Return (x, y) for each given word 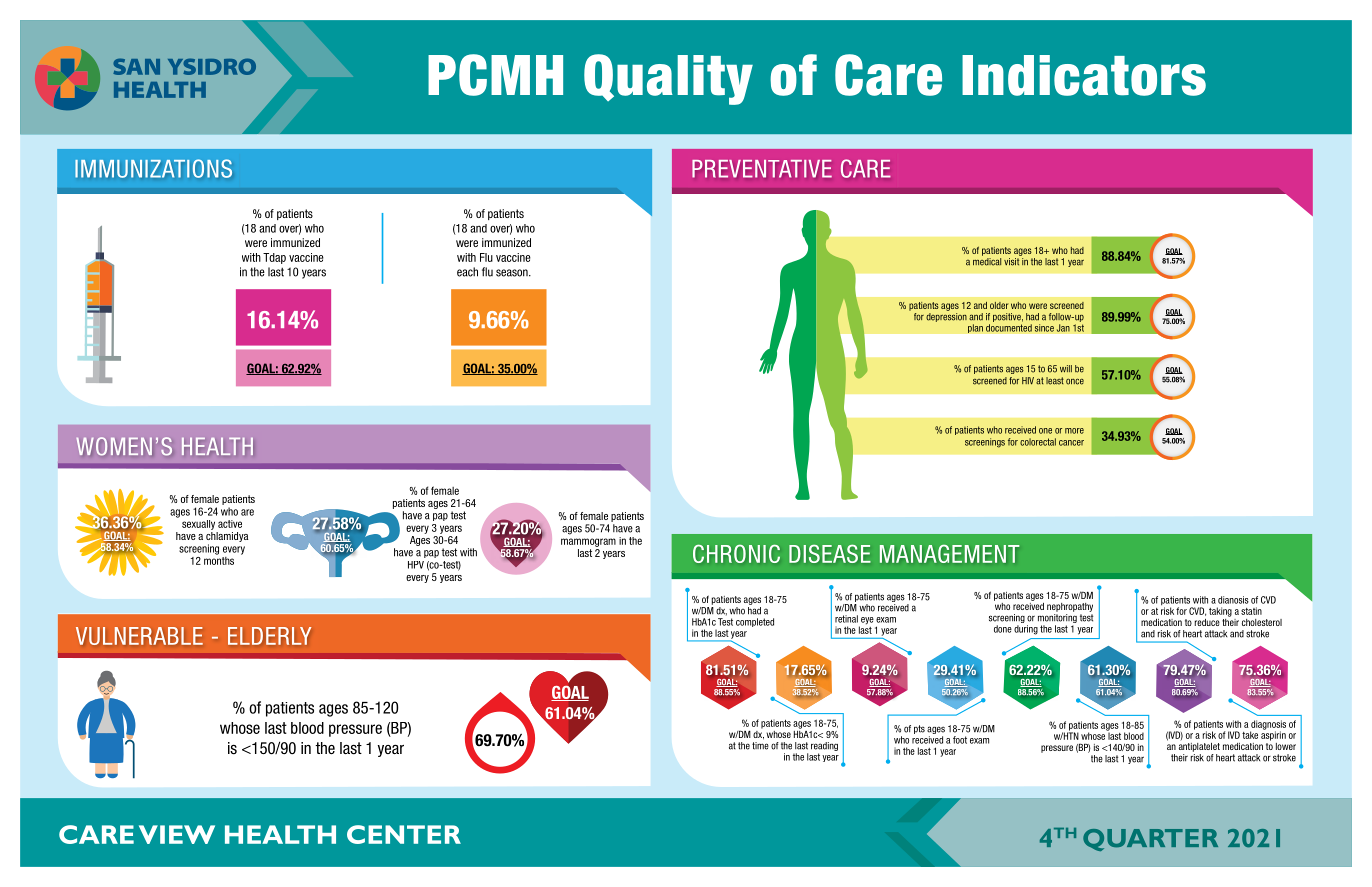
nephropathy (1070, 607)
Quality (668, 79)
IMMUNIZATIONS (153, 168)
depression (946, 317)
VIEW (177, 834)
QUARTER (1150, 840)
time (760, 746)
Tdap (274, 258)
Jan (1063, 328)
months (219, 559)
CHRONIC (736, 554)
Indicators (1084, 75)
